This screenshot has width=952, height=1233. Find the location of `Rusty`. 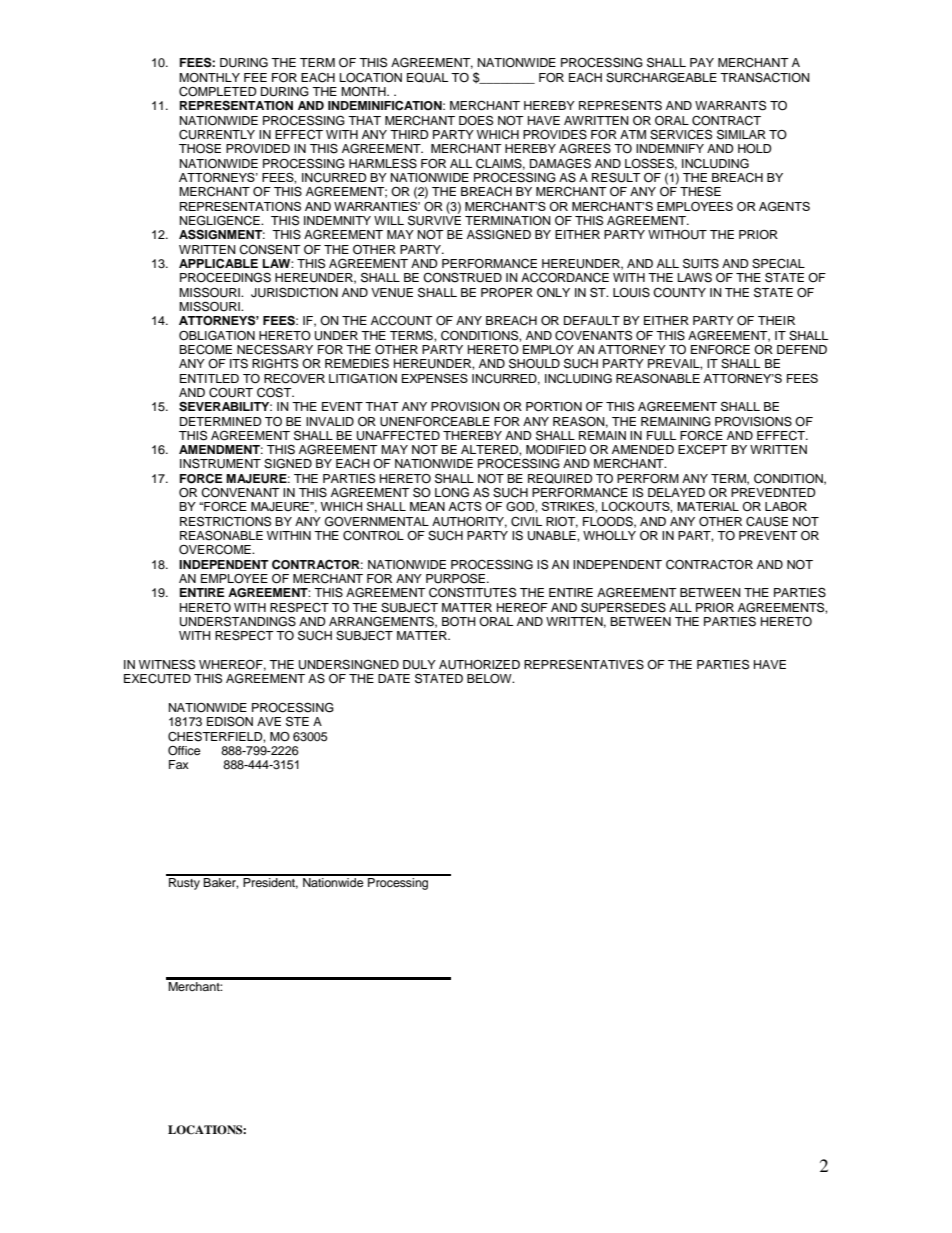

Rusty is located at coordinates (184, 882).
